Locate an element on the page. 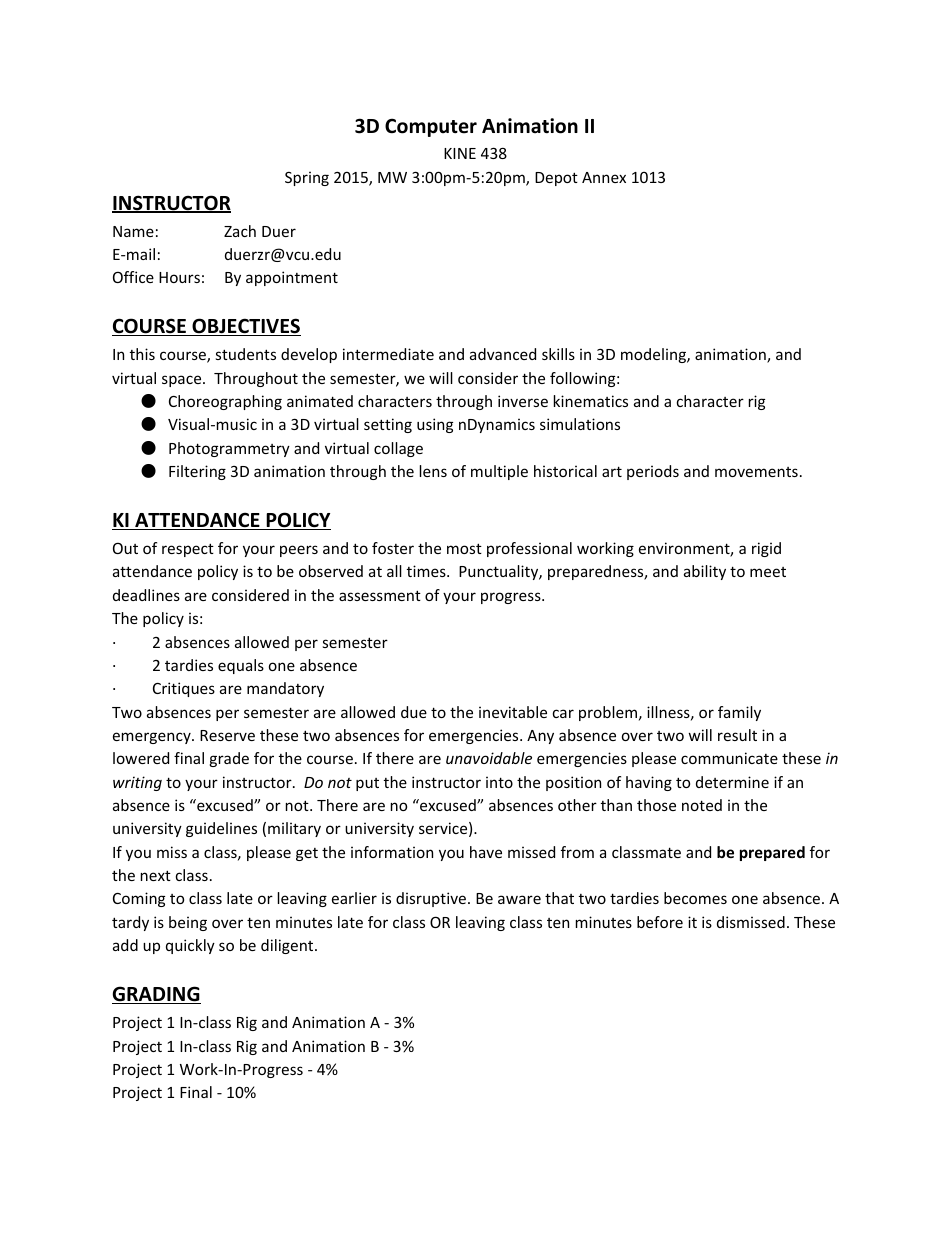  disruptive is located at coordinates (432, 899).
